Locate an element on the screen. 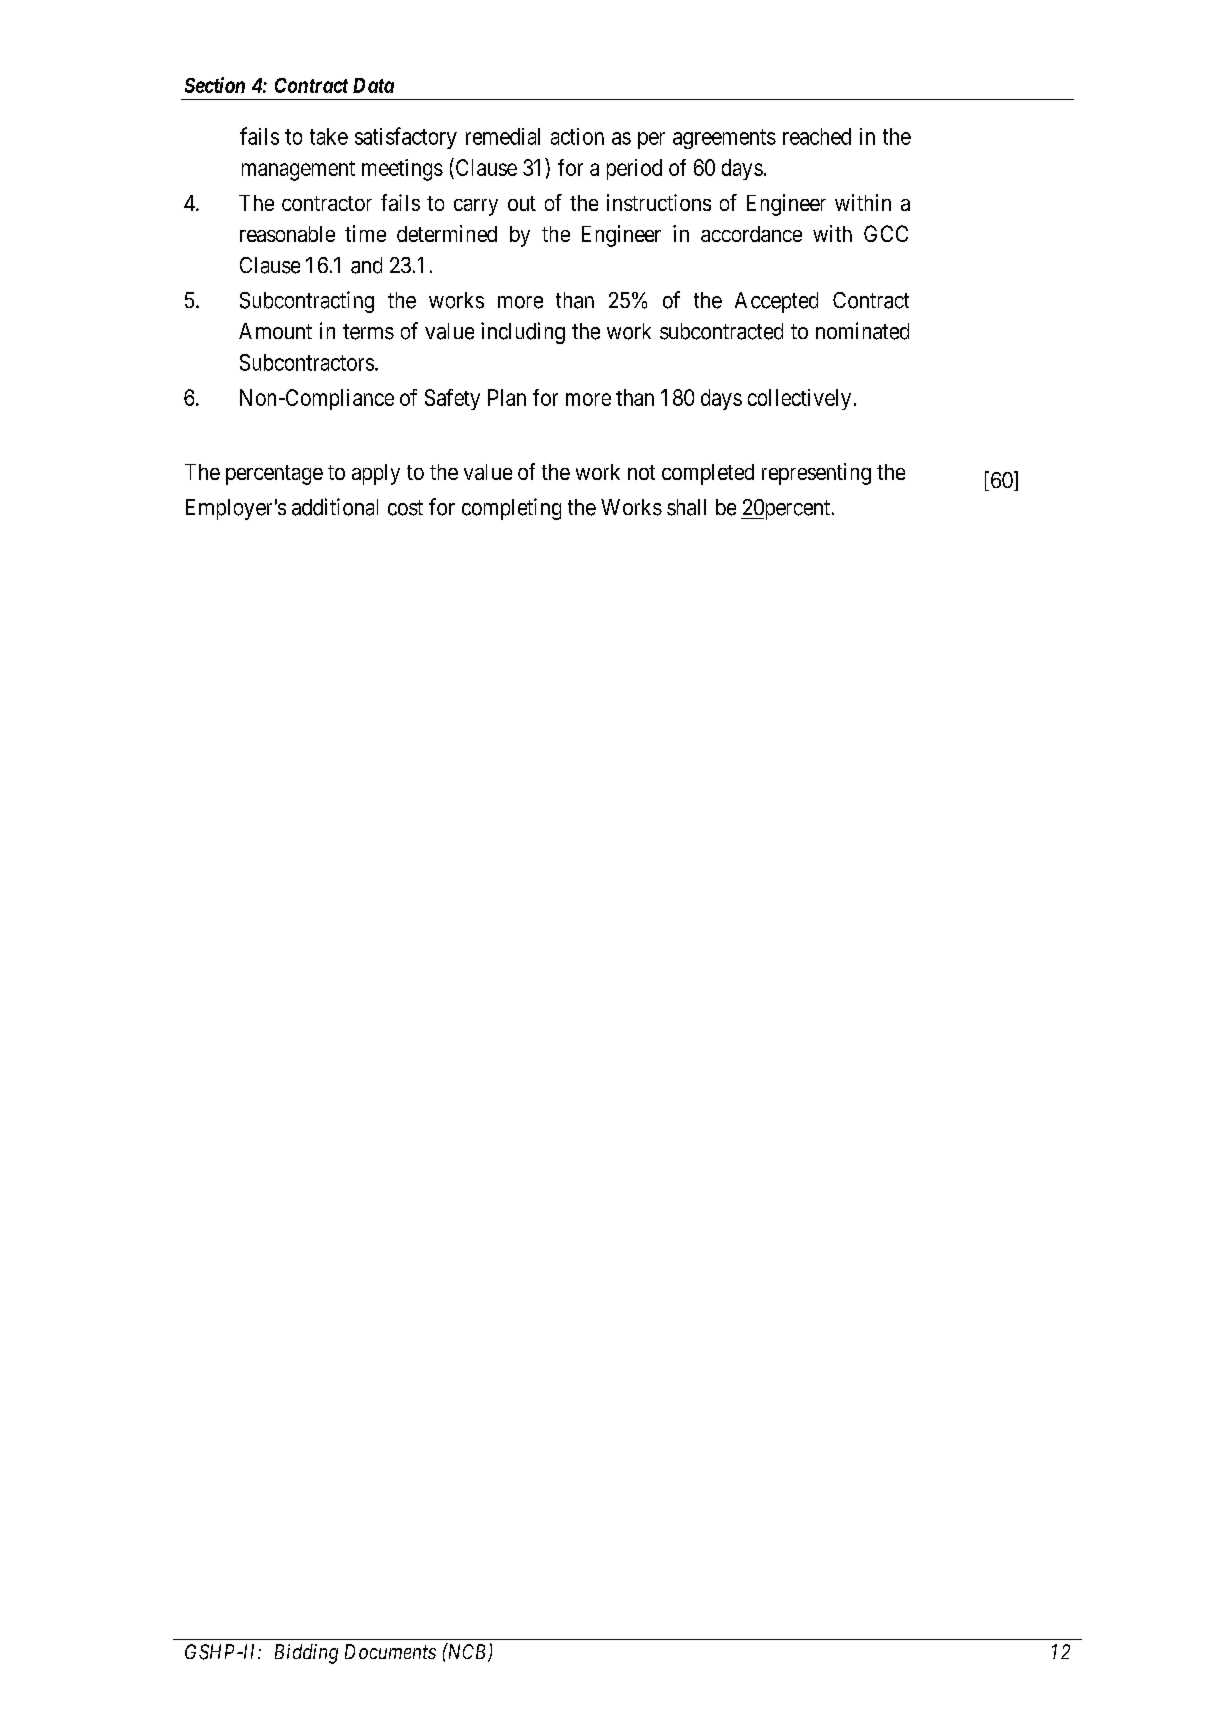 The width and height of the screenshot is (1218, 1724). Bidding is located at coordinates (306, 1654).
